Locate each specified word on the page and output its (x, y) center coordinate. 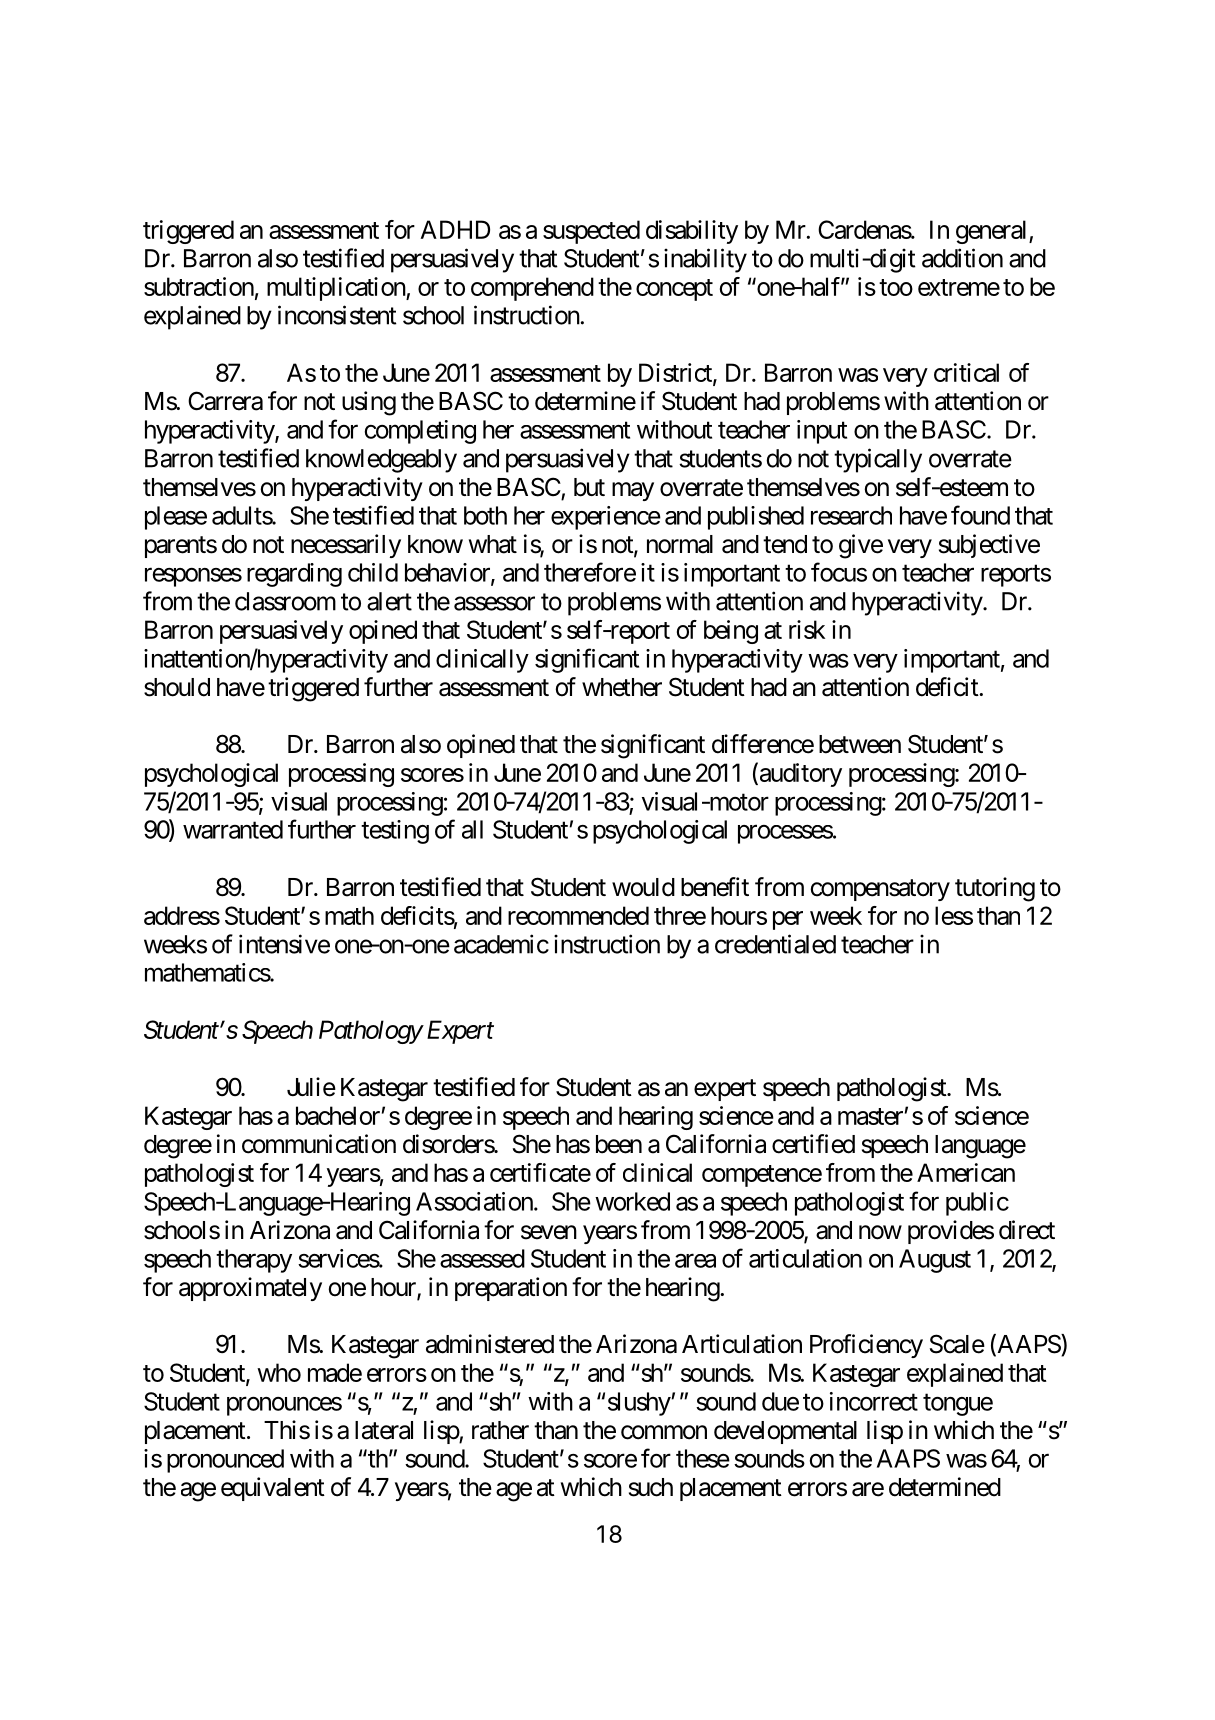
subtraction (199, 286)
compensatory (880, 890)
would (643, 887)
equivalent (273, 1489)
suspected (591, 232)
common (664, 1432)
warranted (233, 829)
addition (962, 258)
